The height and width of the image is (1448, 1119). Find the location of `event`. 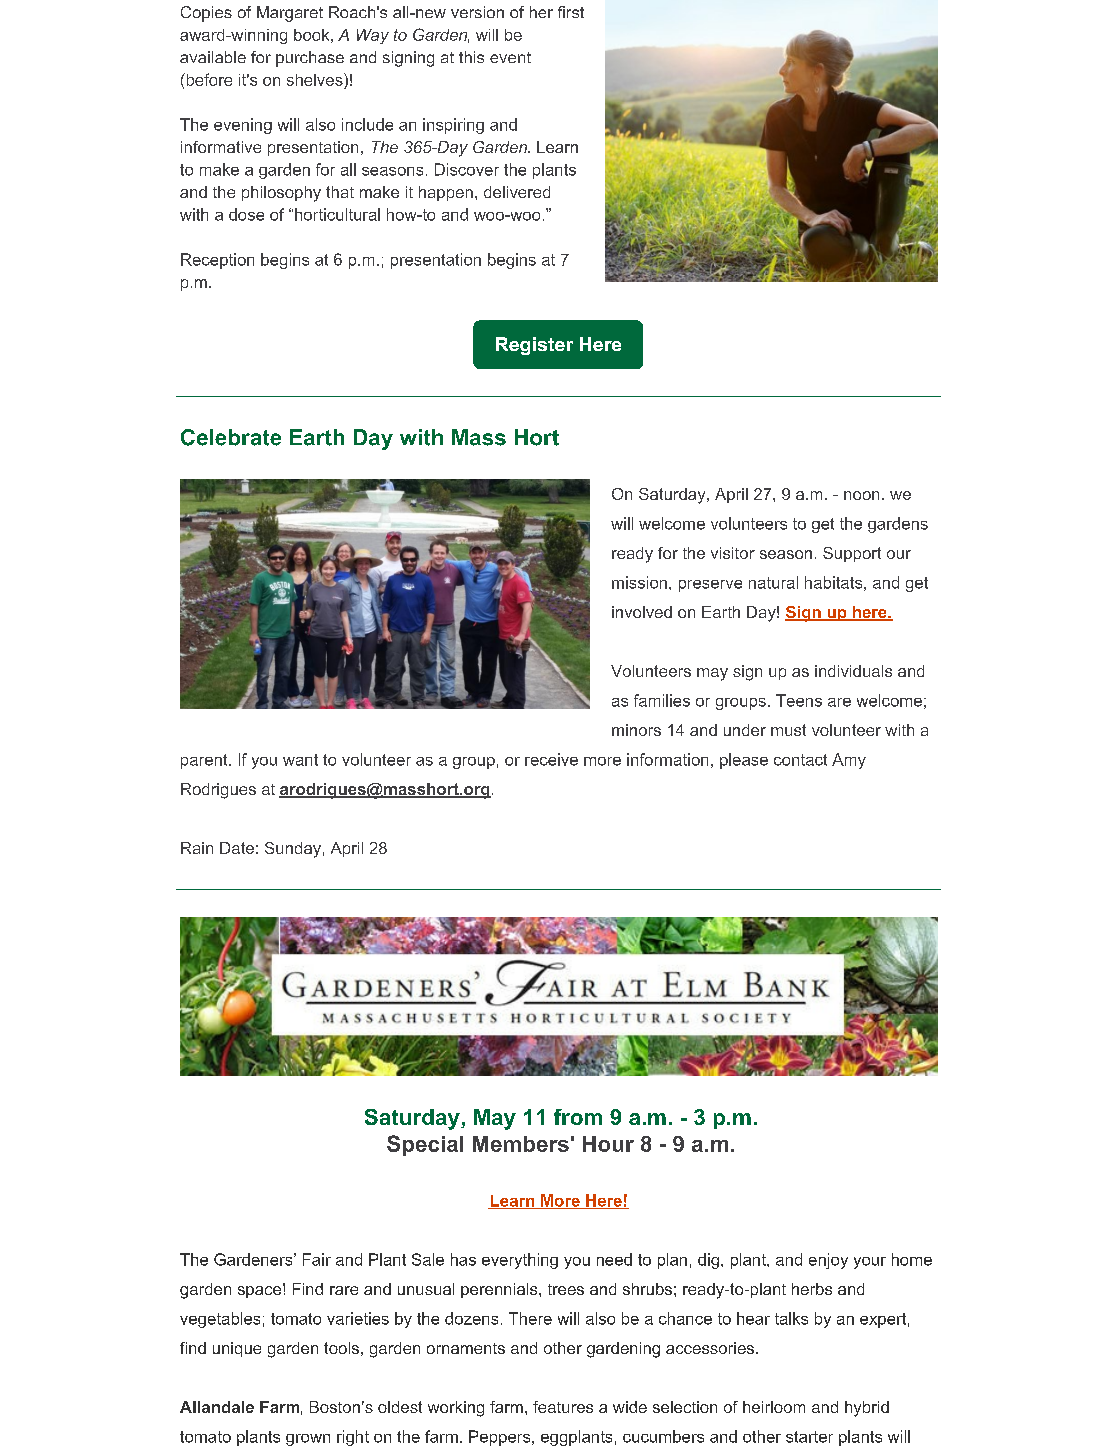

event is located at coordinates (510, 57).
